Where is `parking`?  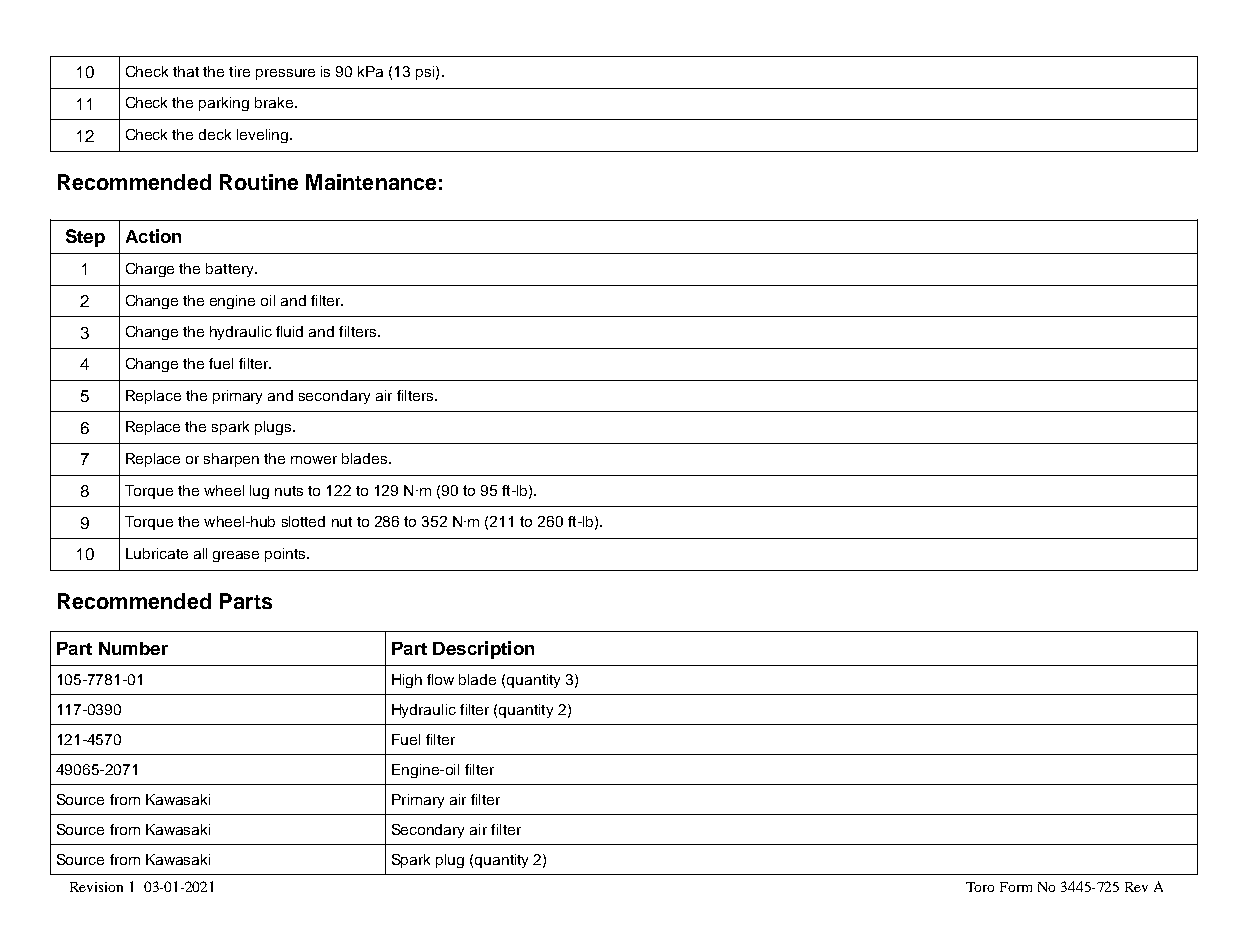 parking is located at coordinates (224, 104).
